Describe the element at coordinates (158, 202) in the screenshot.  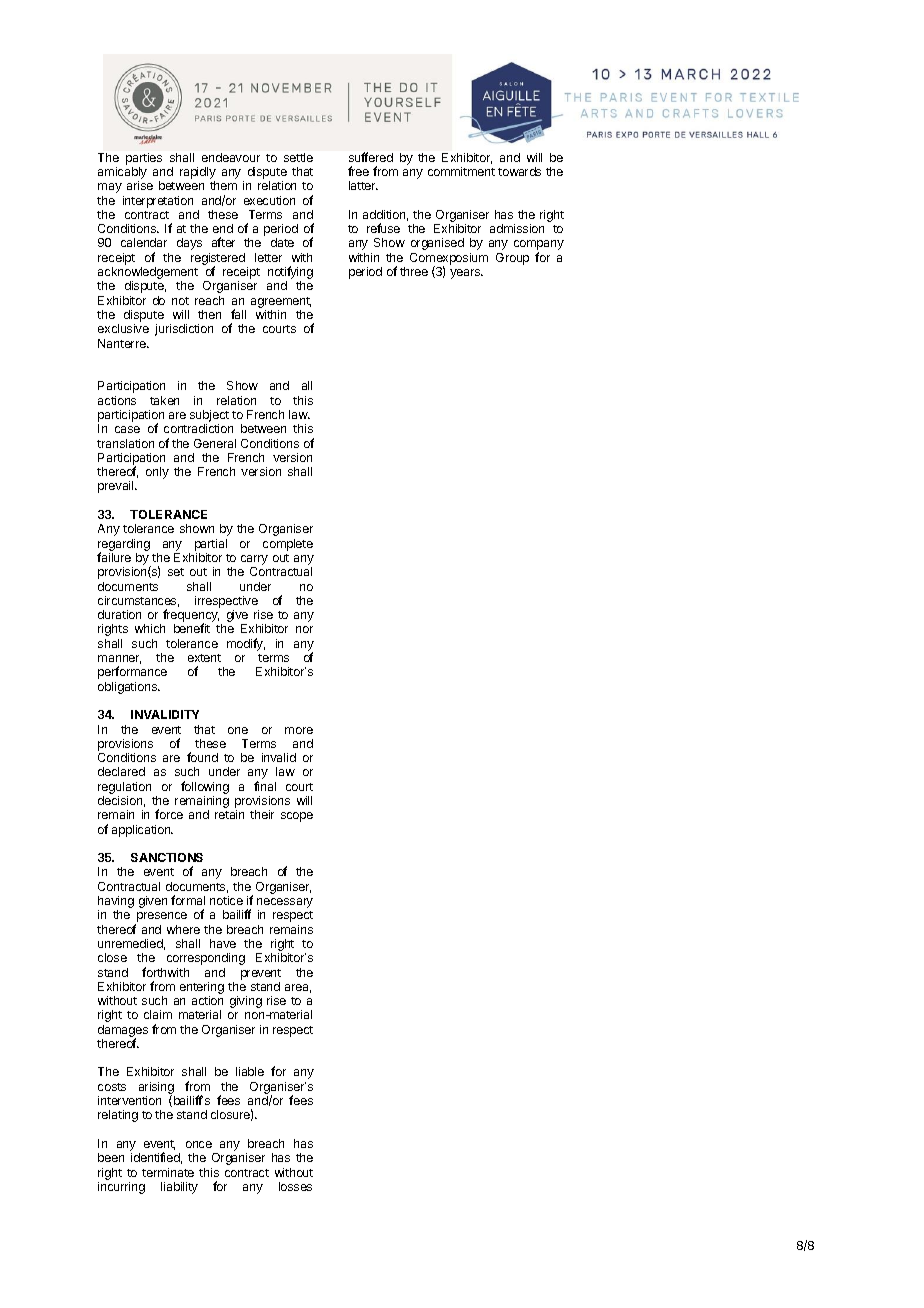
I see `interpretation` at that location.
